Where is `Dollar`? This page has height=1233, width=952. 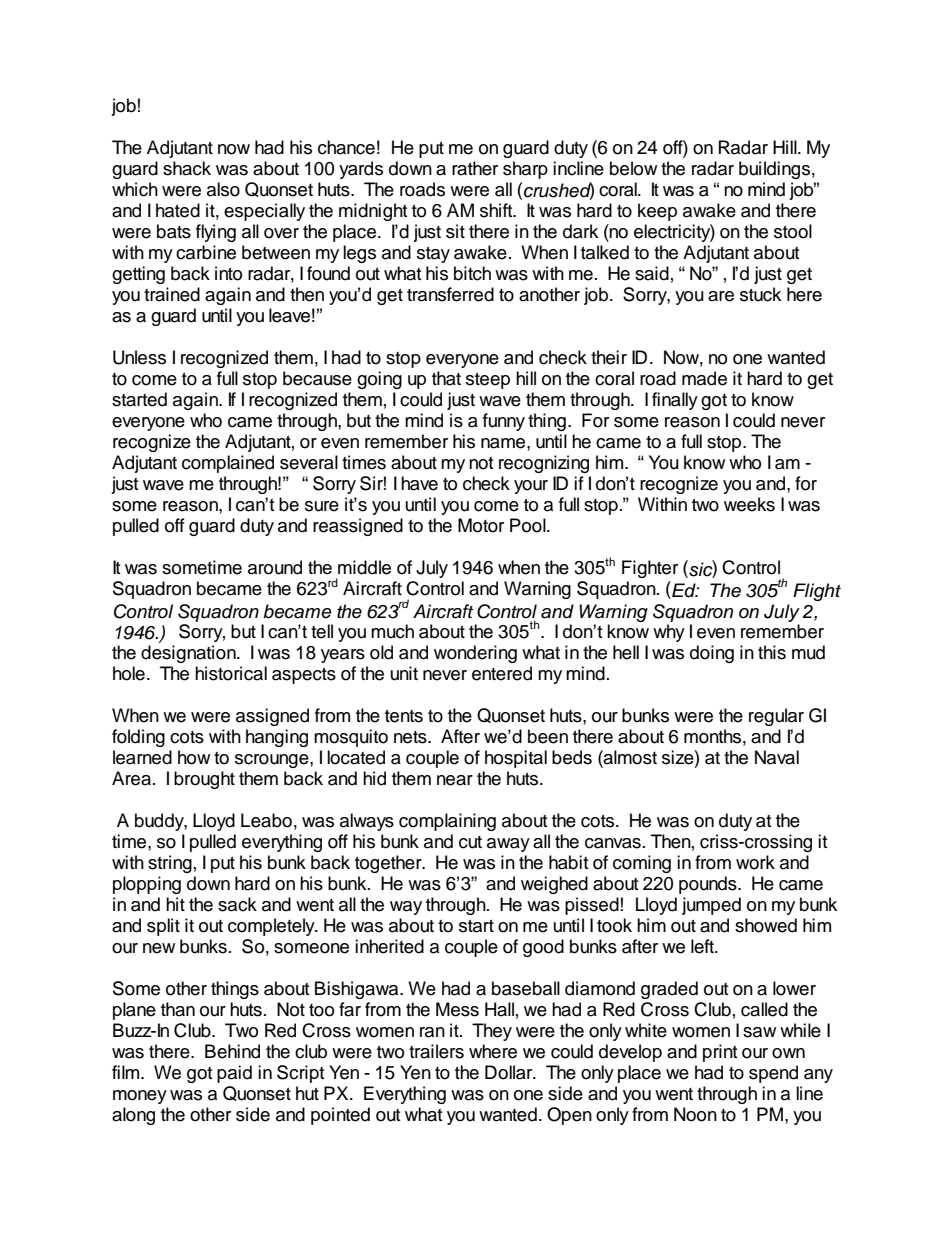 Dollar is located at coordinates (510, 1072).
